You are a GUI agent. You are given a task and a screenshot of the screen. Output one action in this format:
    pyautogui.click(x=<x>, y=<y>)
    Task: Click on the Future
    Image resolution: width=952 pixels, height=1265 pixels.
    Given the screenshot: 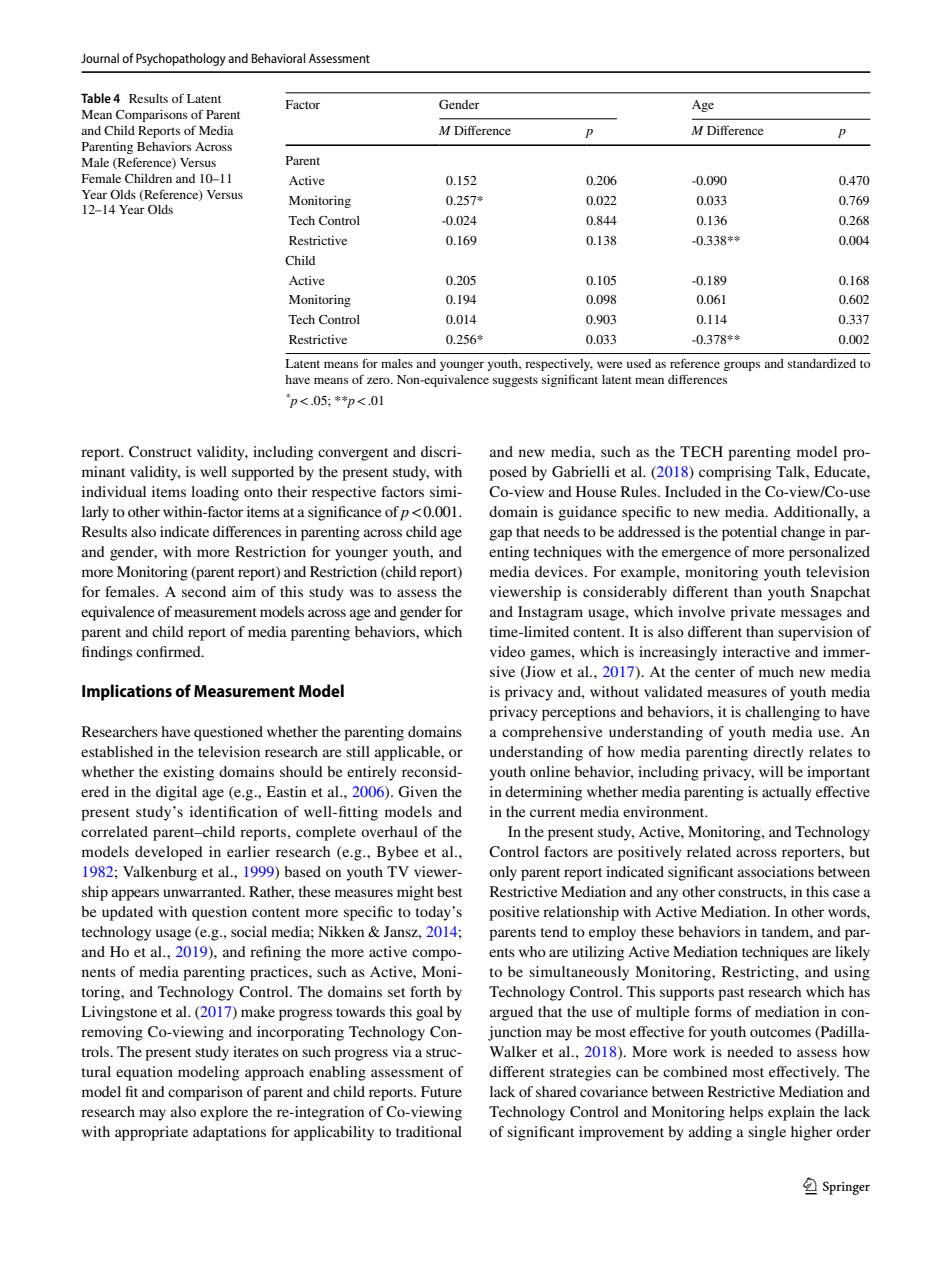 What is the action you would take?
    pyautogui.click(x=441, y=1091)
